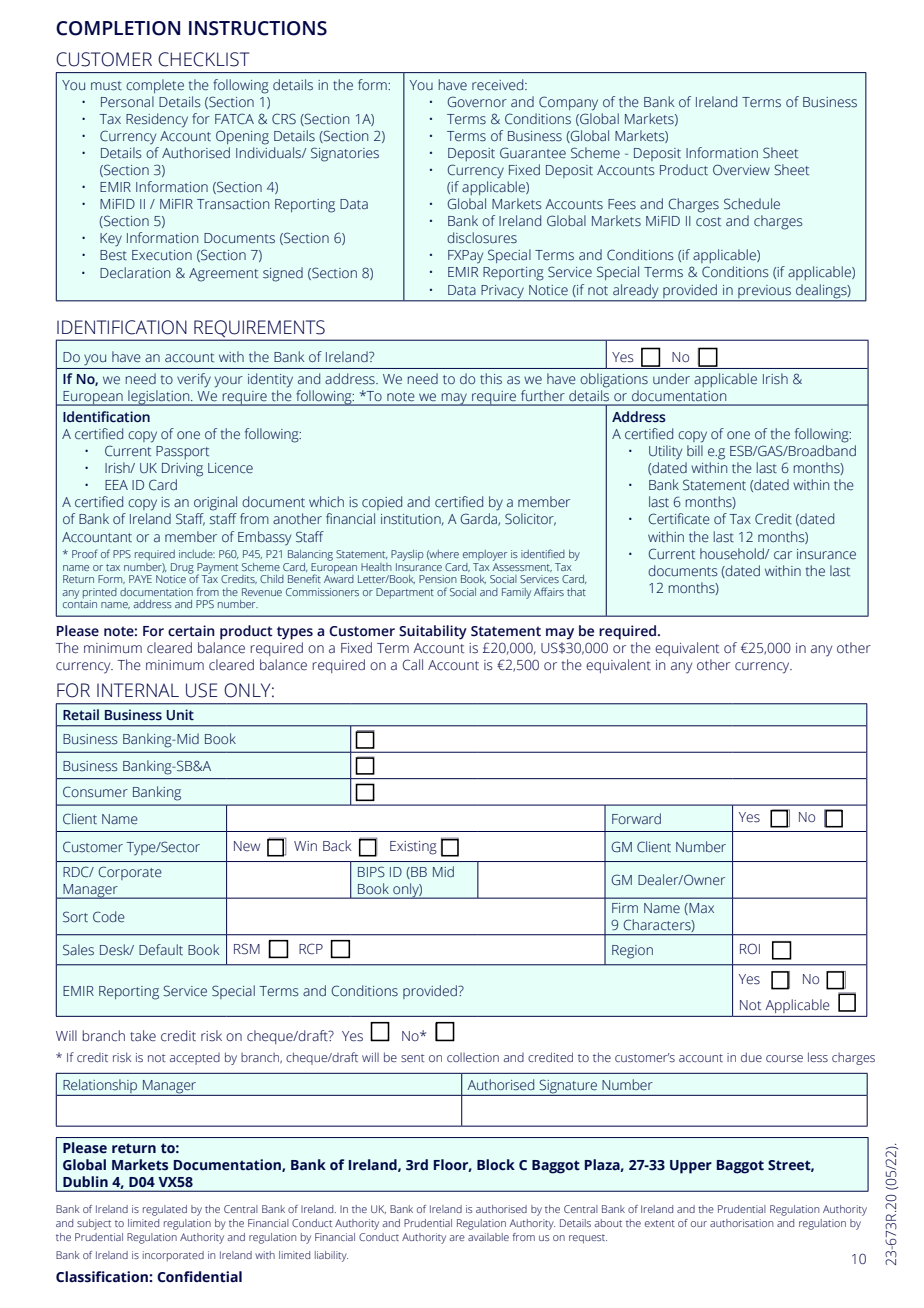  What do you see at coordinates (155, 86) in the screenshot?
I see `complete` at bounding box center [155, 86].
